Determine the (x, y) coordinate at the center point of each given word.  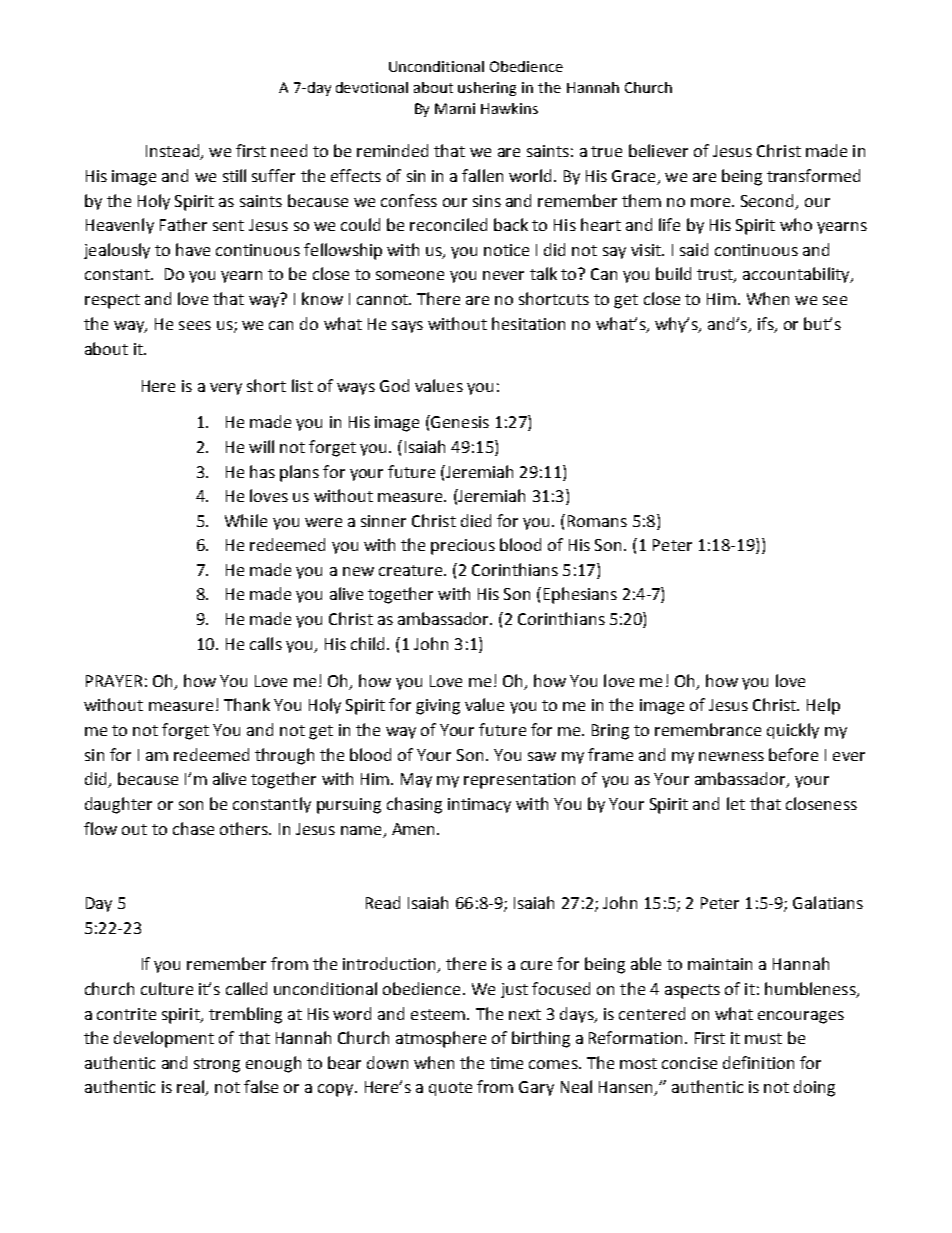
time (506, 1063)
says (407, 327)
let (736, 803)
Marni (455, 108)
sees (195, 325)
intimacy (479, 805)
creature (412, 570)
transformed (813, 175)
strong (217, 1065)
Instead (173, 152)
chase (193, 828)
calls (266, 643)
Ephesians (580, 595)
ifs (767, 324)
